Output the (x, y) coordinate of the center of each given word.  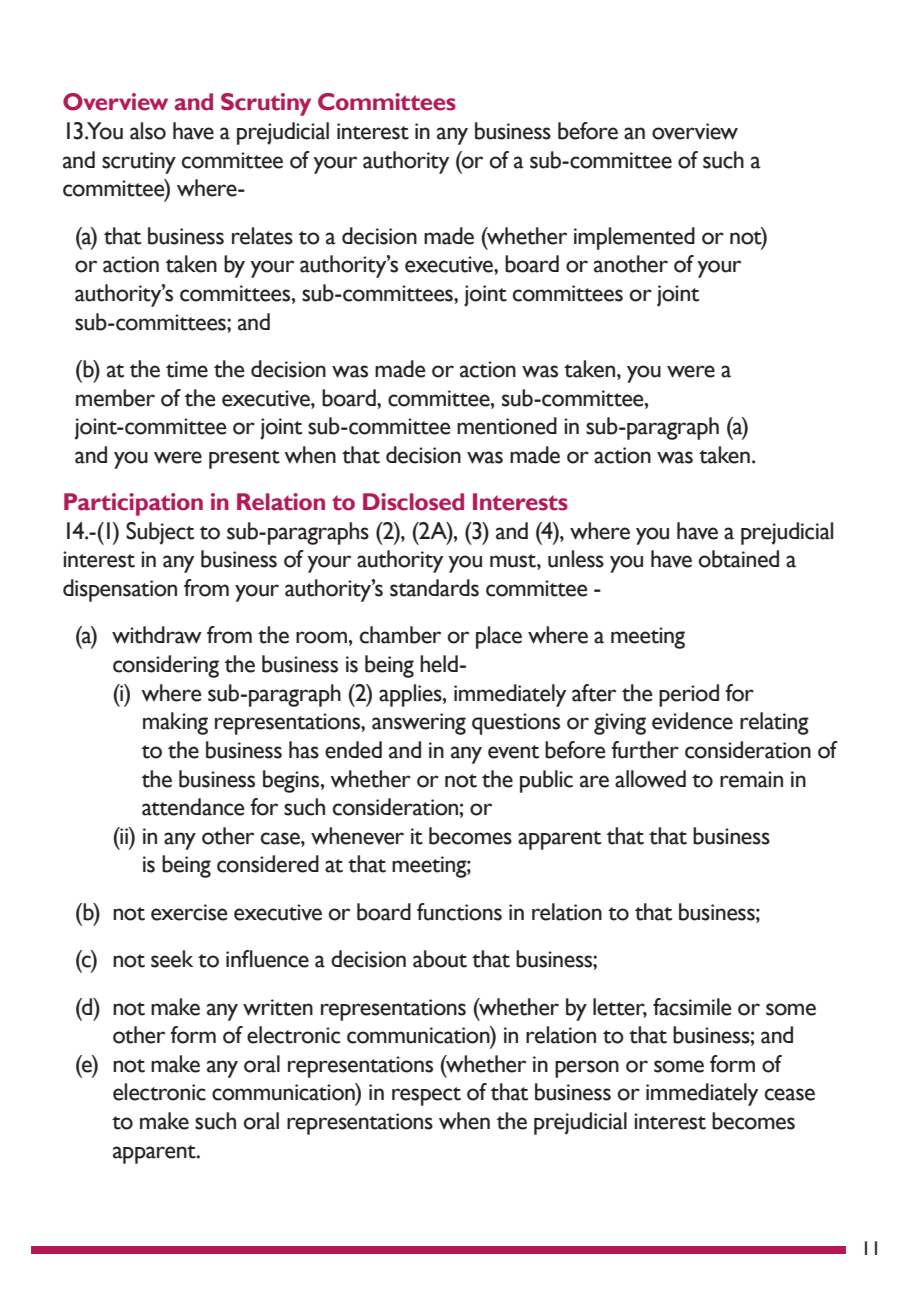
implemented (634, 238)
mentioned (507, 426)
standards (434, 588)
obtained (739, 559)
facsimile (692, 1007)
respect (426, 1096)
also (148, 131)
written (278, 1007)
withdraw (157, 635)
